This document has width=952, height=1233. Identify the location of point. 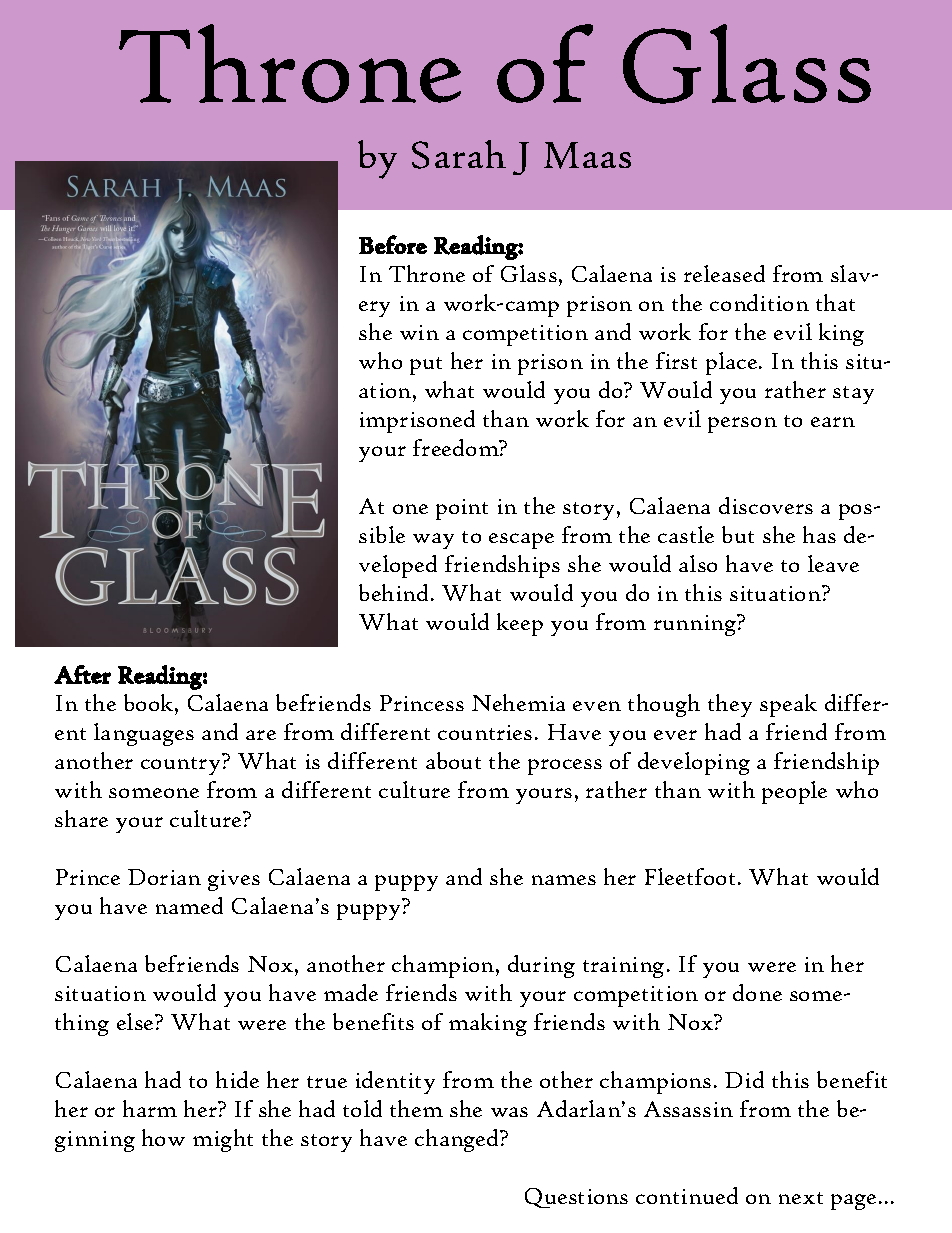
(462, 509).
